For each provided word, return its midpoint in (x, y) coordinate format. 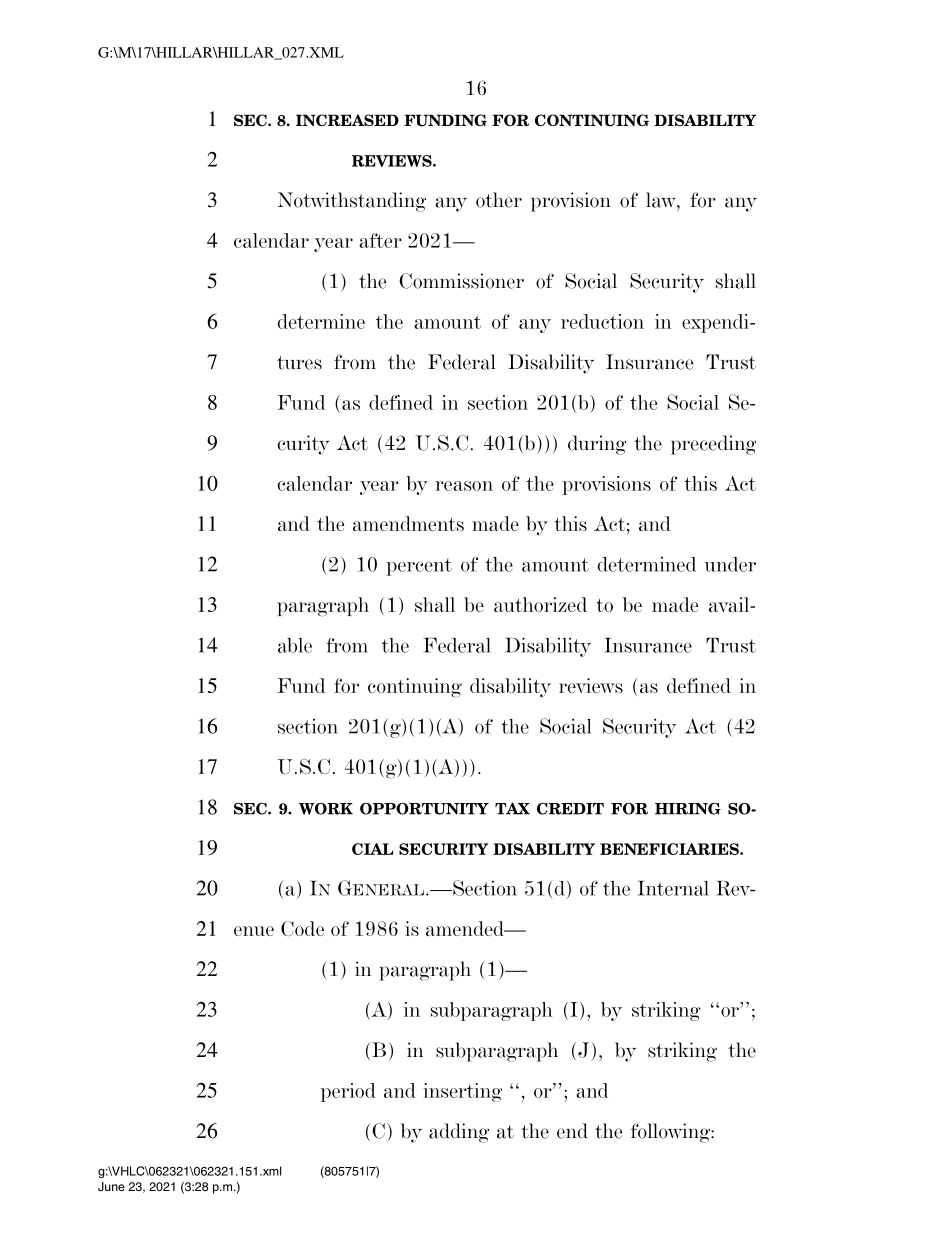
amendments (408, 523)
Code (302, 928)
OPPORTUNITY (424, 809)
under (730, 564)
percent (419, 567)
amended (466, 928)
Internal (673, 888)
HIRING (688, 809)
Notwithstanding (352, 202)
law (662, 200)
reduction (602, 321)
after (380, 240)
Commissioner (461, 281)
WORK (326, 809)
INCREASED (347, 120)
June (111, 1186)
